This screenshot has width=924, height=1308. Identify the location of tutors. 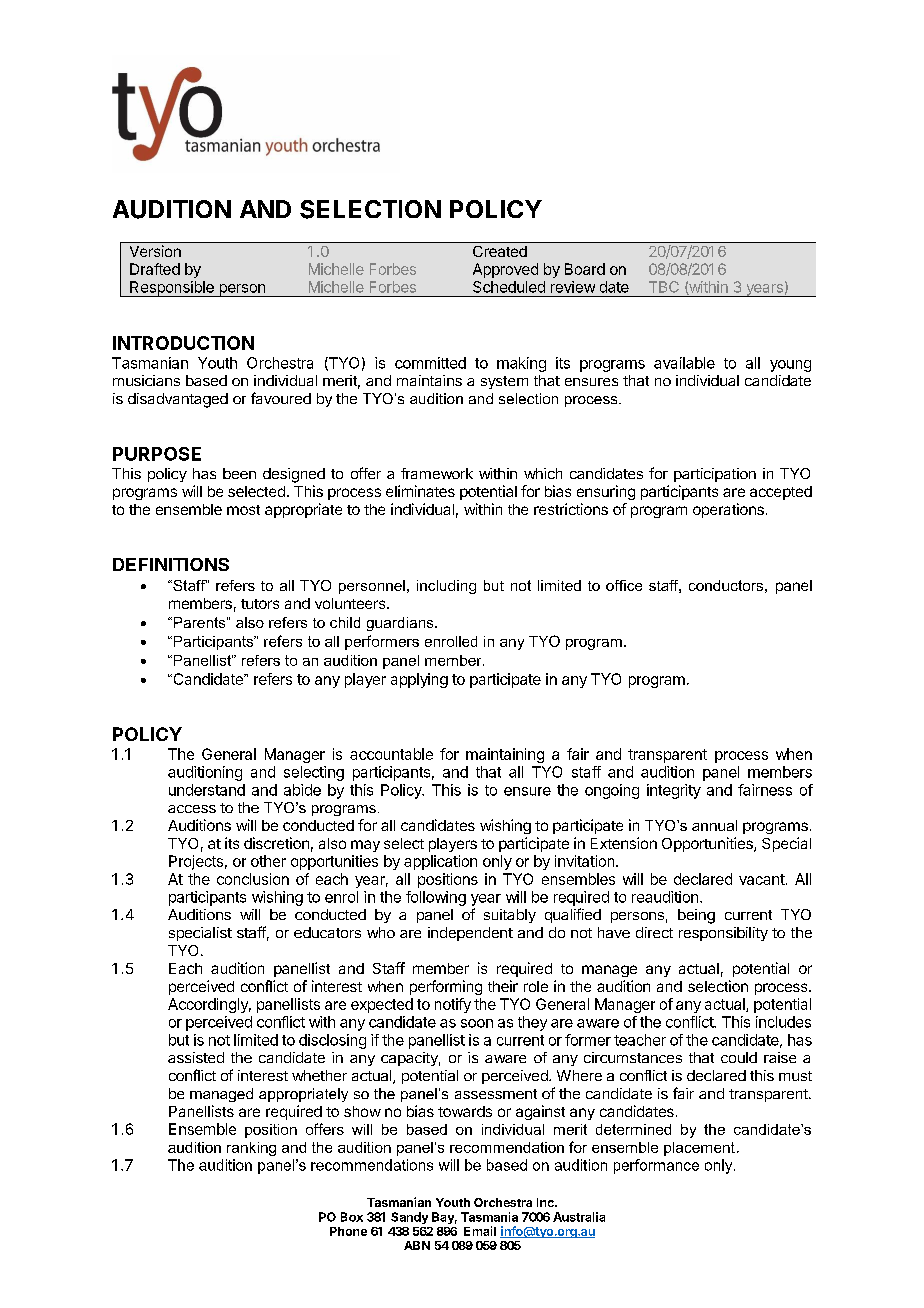
(260, 604).
